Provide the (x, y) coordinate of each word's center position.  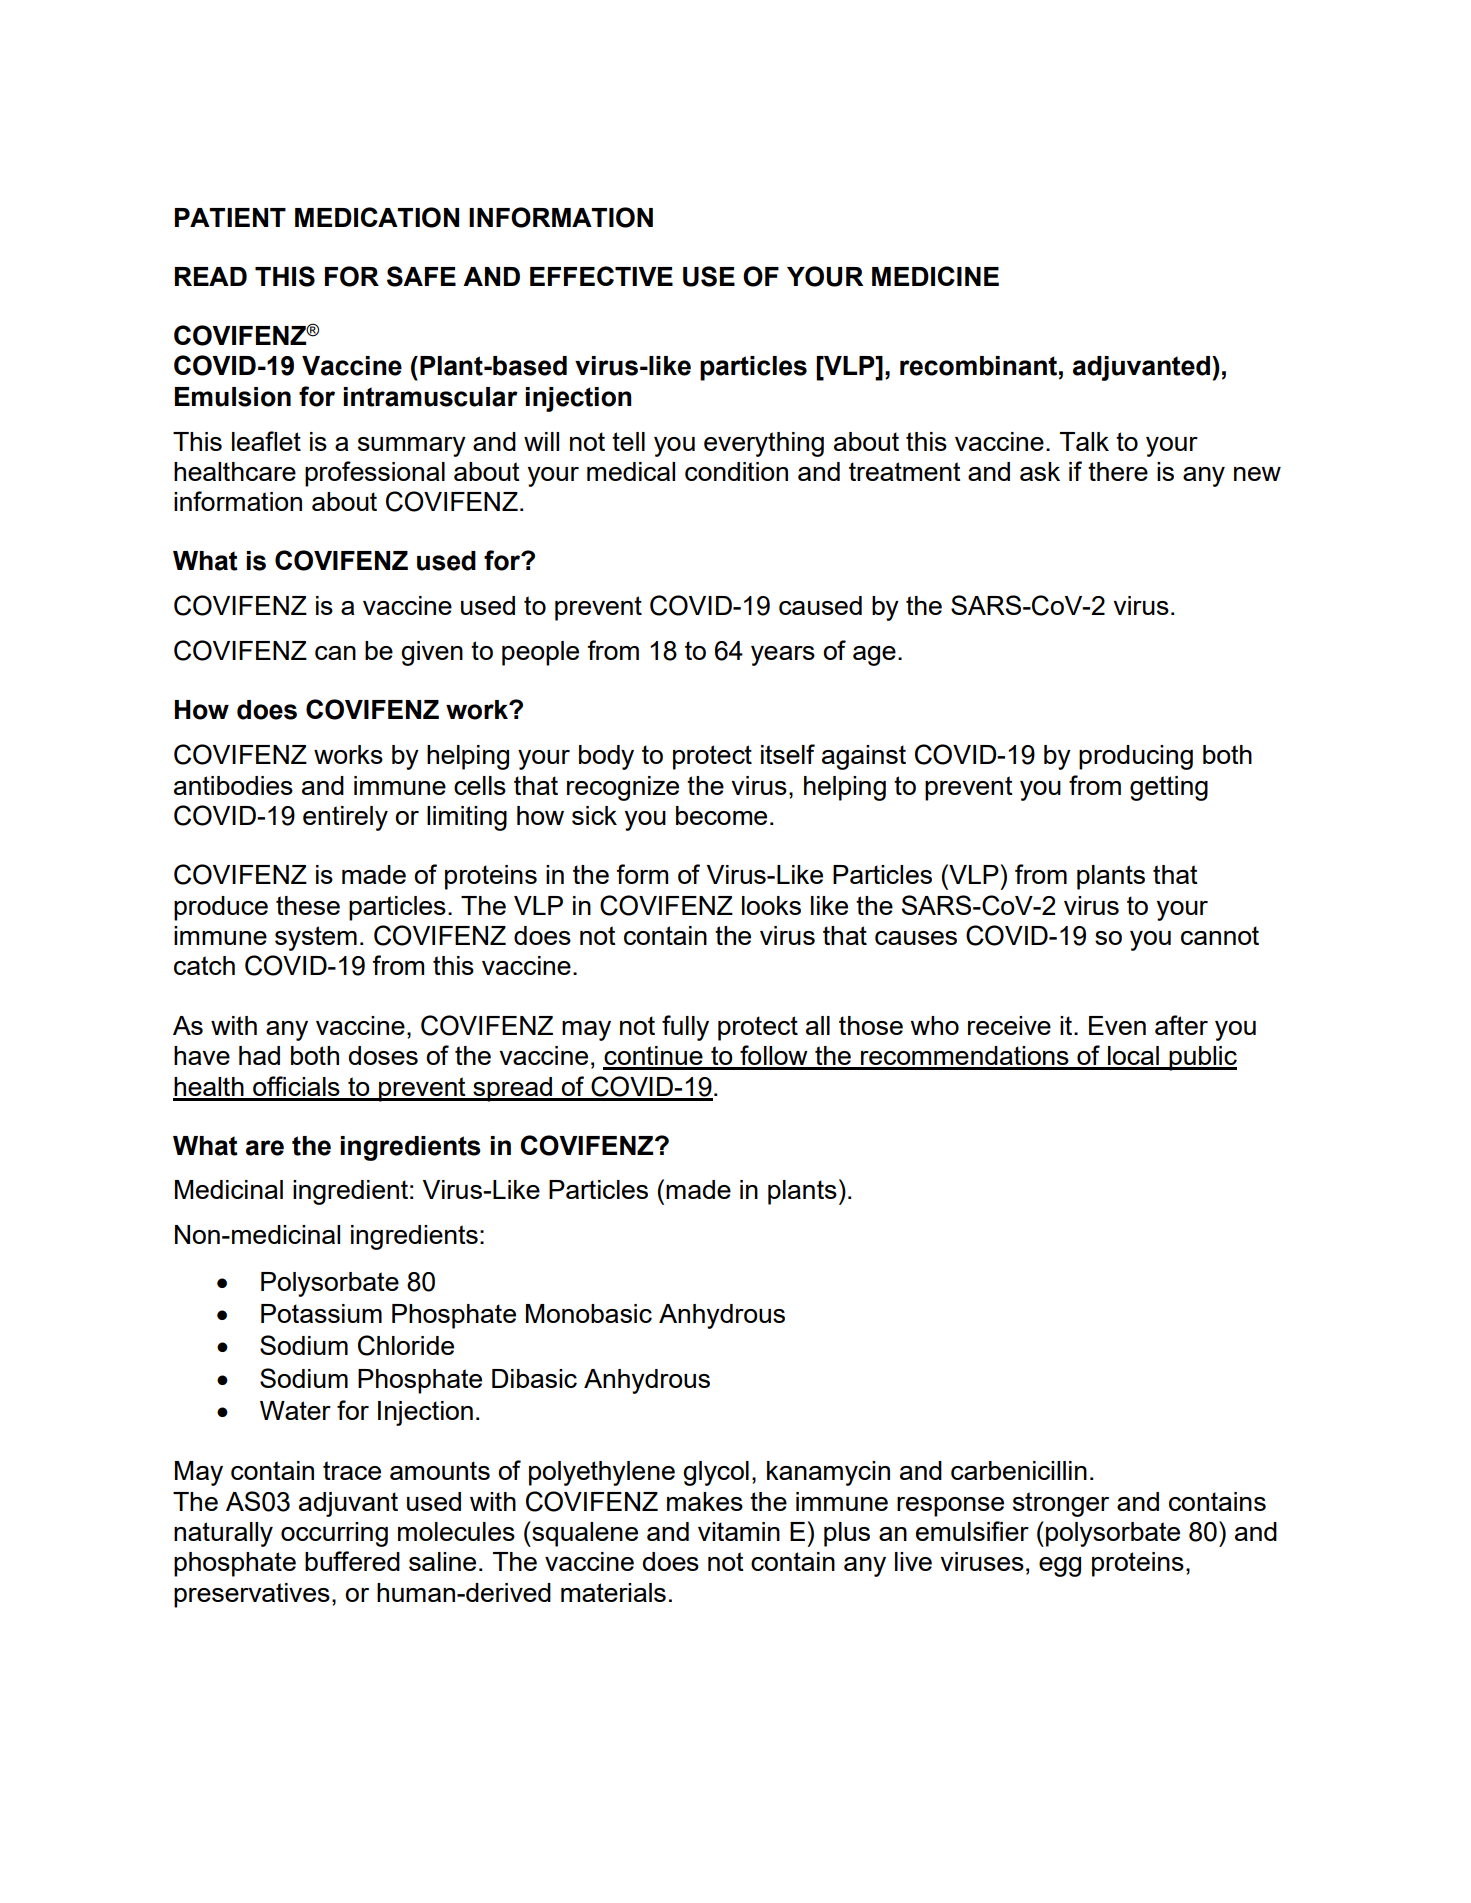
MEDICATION (377, 217)
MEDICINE (935, 276)
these (308, 905)
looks (771, 905)
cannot (1220, 935)
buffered (352, 1561)
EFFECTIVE (601, 276)
